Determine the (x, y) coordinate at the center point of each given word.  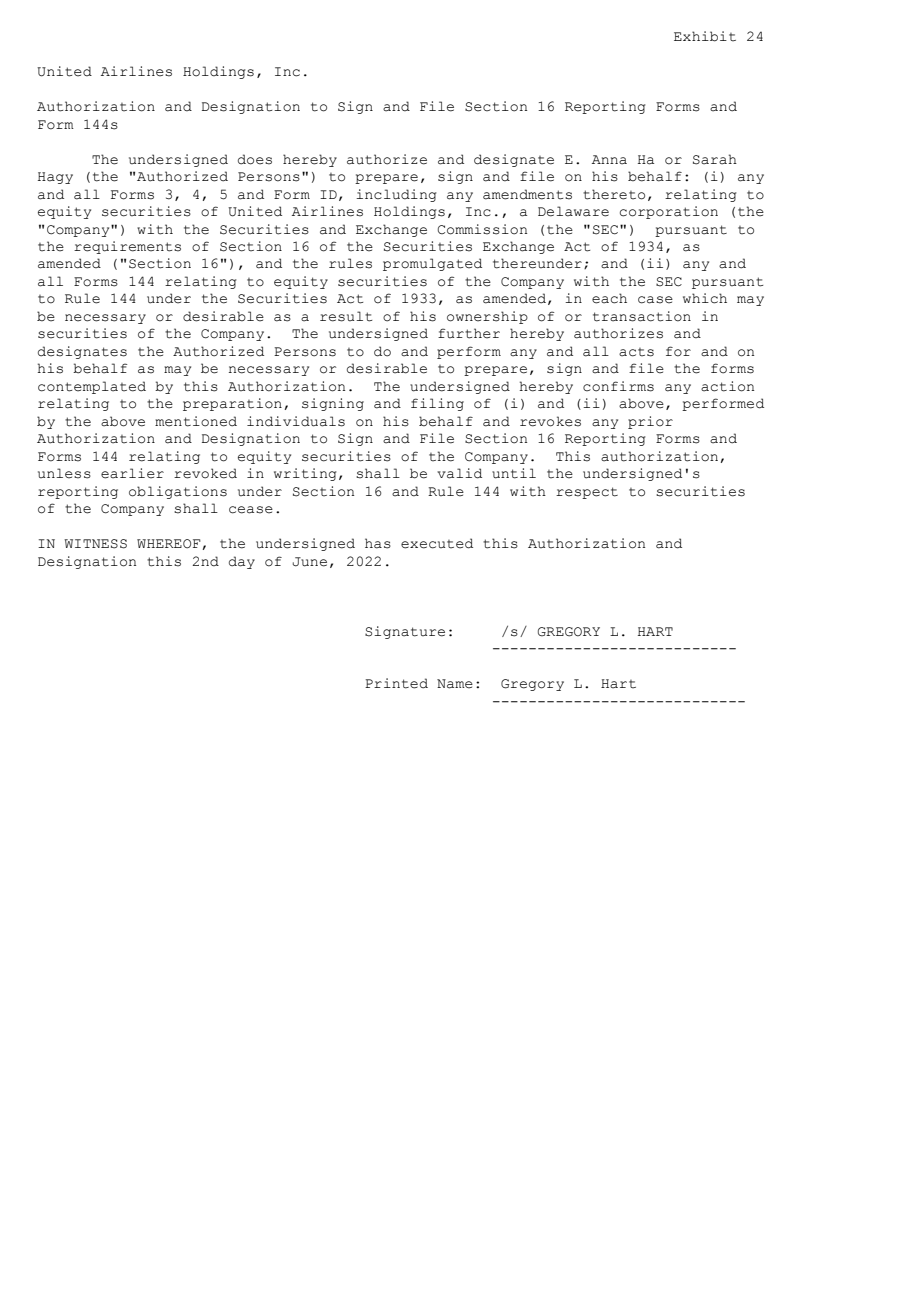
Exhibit (705, 36)
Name (455, 684)
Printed (396, 683)
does (255, 159)
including (396, 195)
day (242, 562)
